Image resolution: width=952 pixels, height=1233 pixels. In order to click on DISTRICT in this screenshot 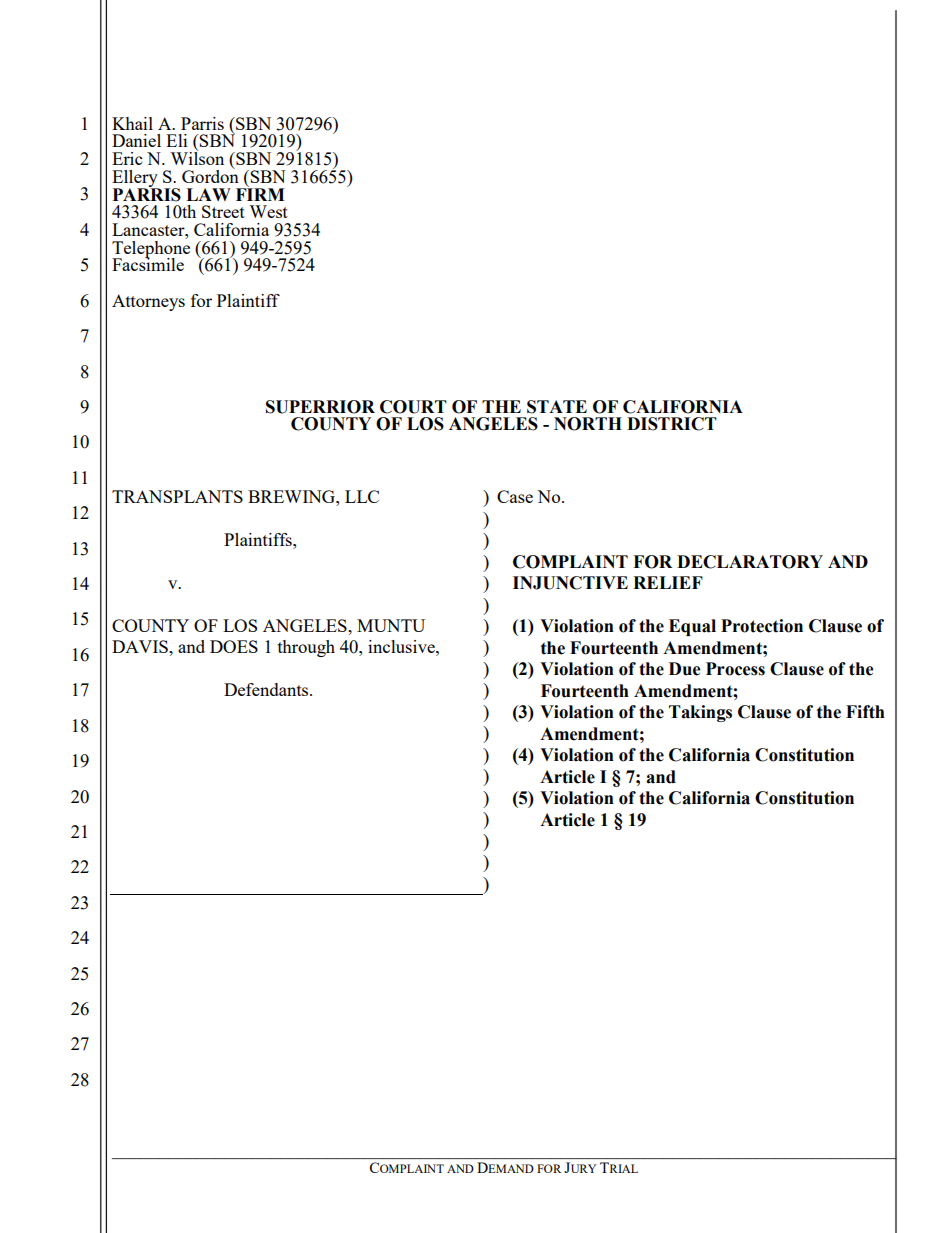, I will do `click(672, 424)`.
